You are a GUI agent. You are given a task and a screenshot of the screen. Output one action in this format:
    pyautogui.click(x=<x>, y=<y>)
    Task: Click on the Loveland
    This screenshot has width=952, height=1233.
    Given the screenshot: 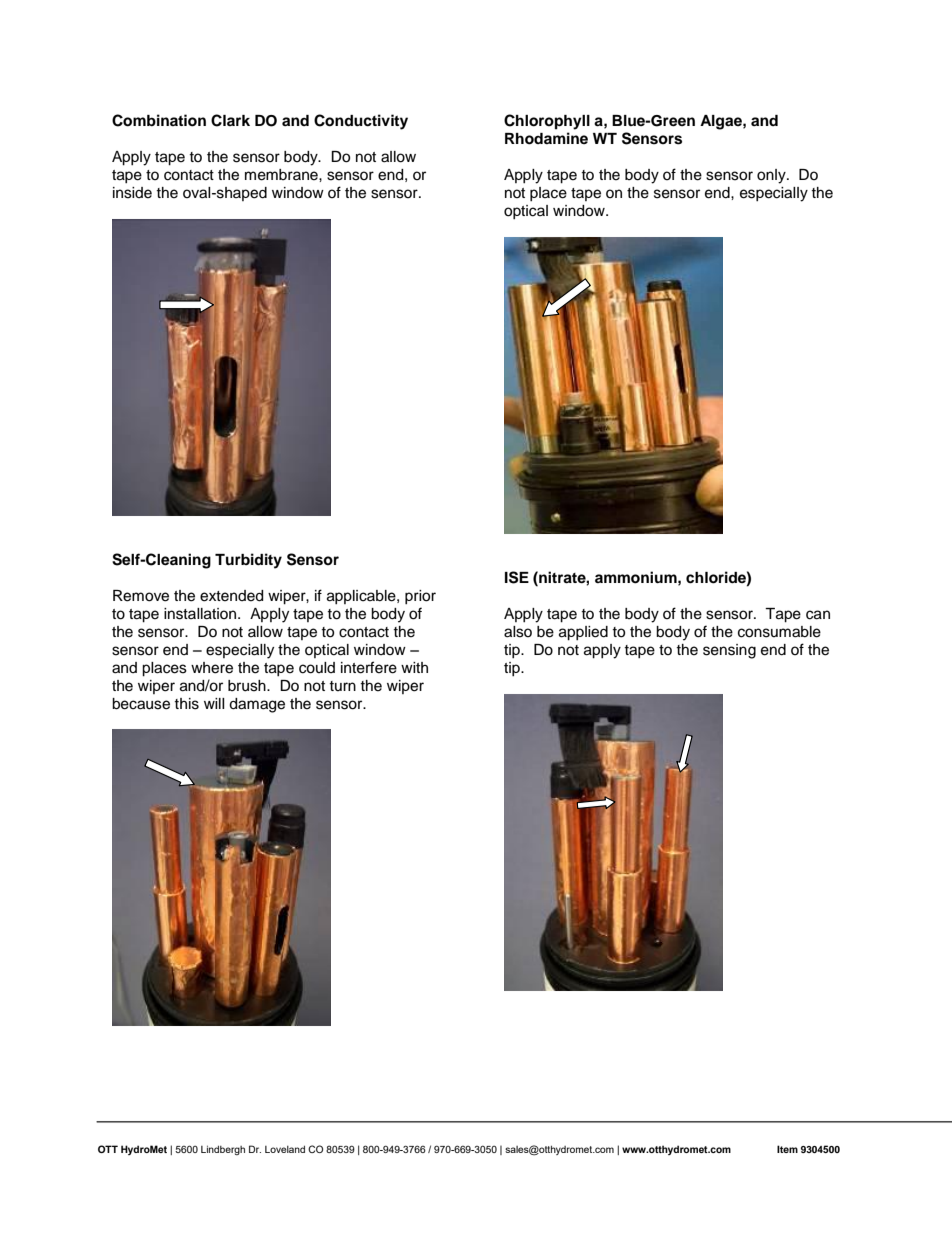 What is the action you would take?
    pyautogui.click(x=285, y=1149)
